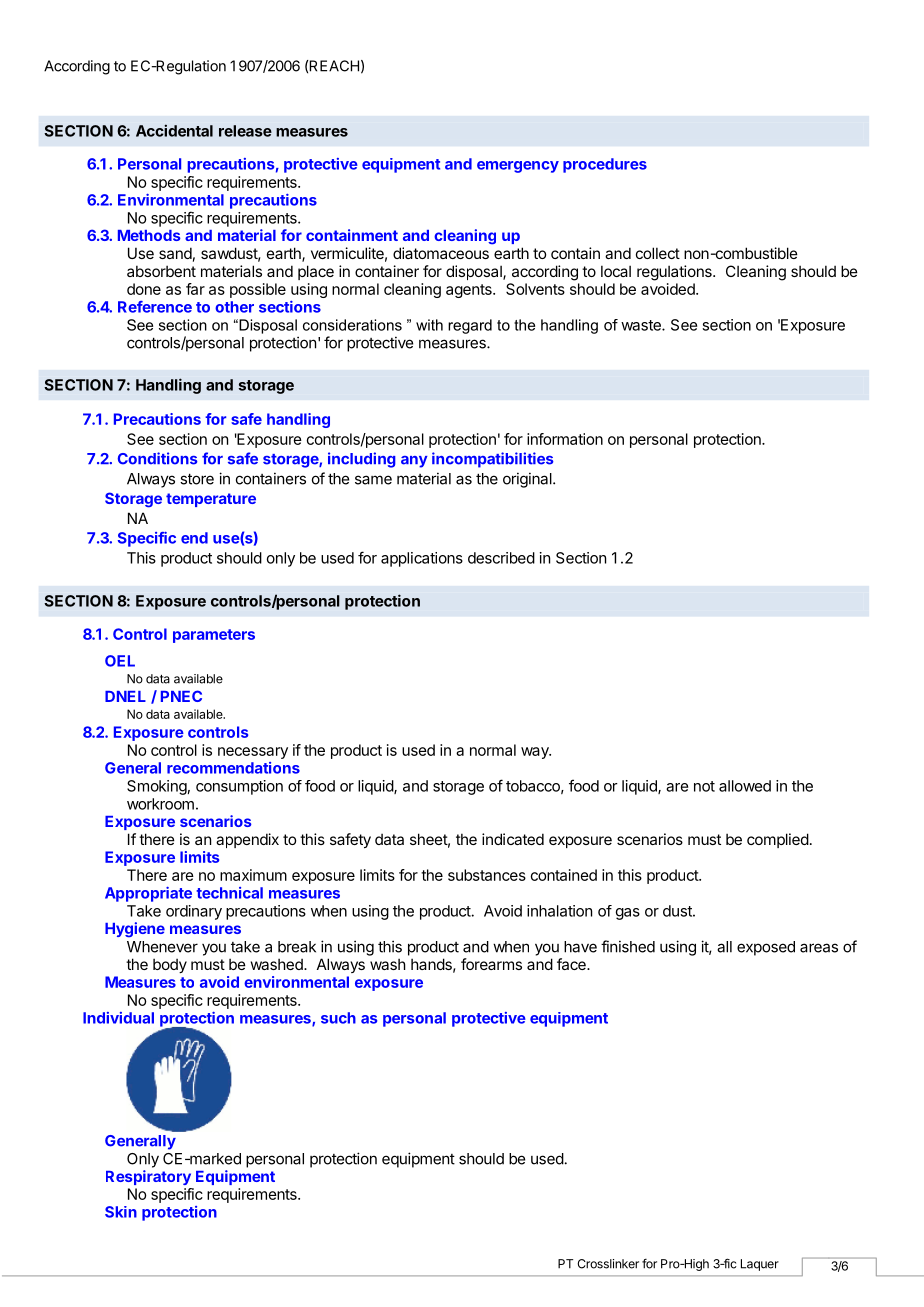 The height and width of the image is (1307, 924). Describe the element at coordinates (760, 1265) in the image. I see `Laquer` at that location.
